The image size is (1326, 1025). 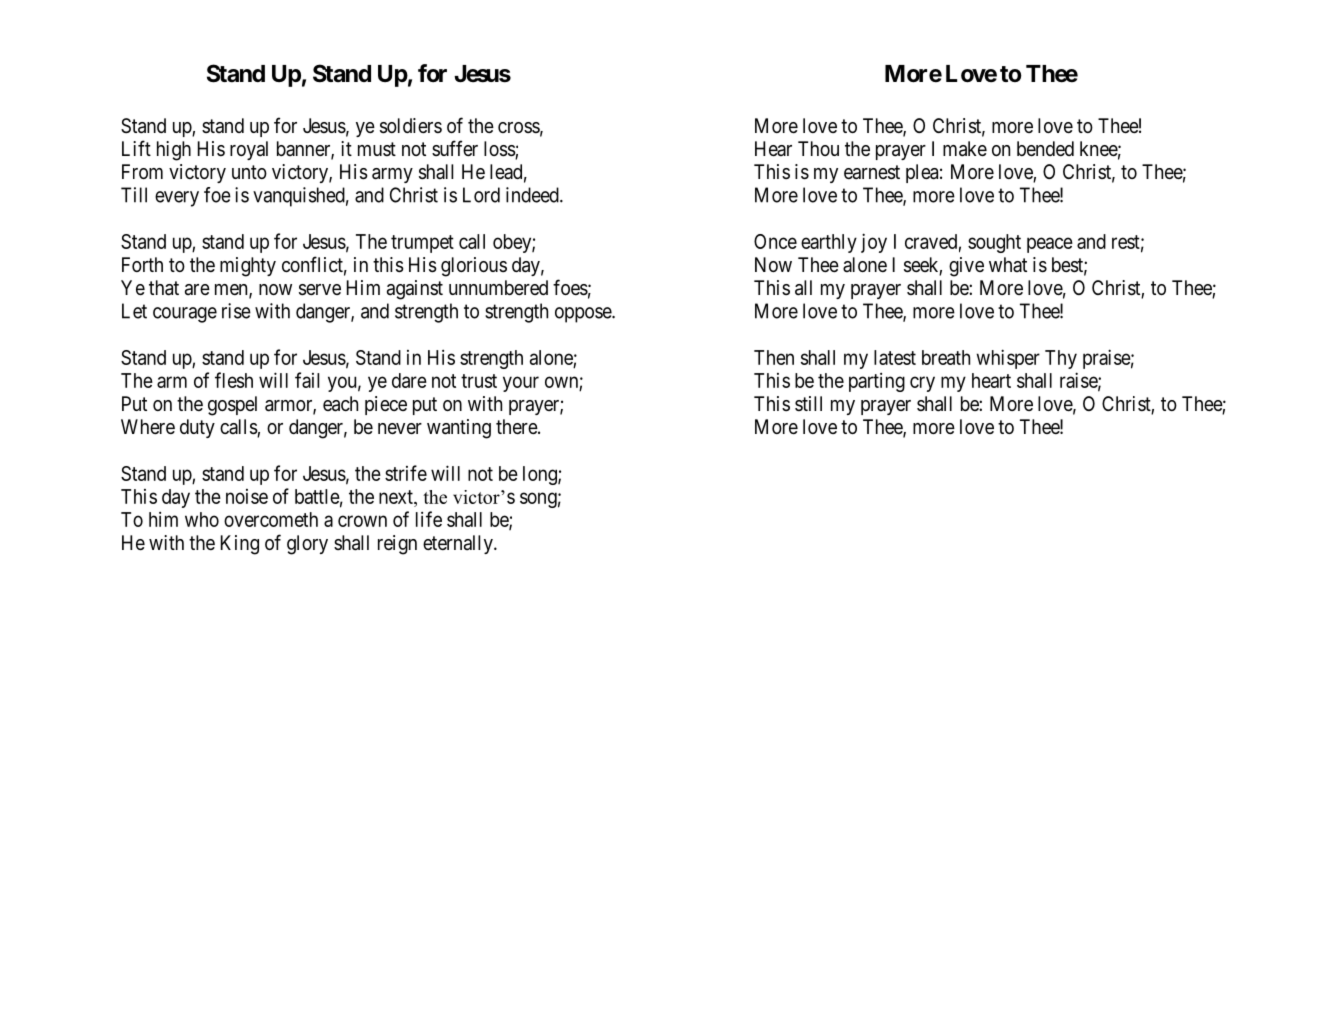 I want to click on King, so click(x=240, y=545).
